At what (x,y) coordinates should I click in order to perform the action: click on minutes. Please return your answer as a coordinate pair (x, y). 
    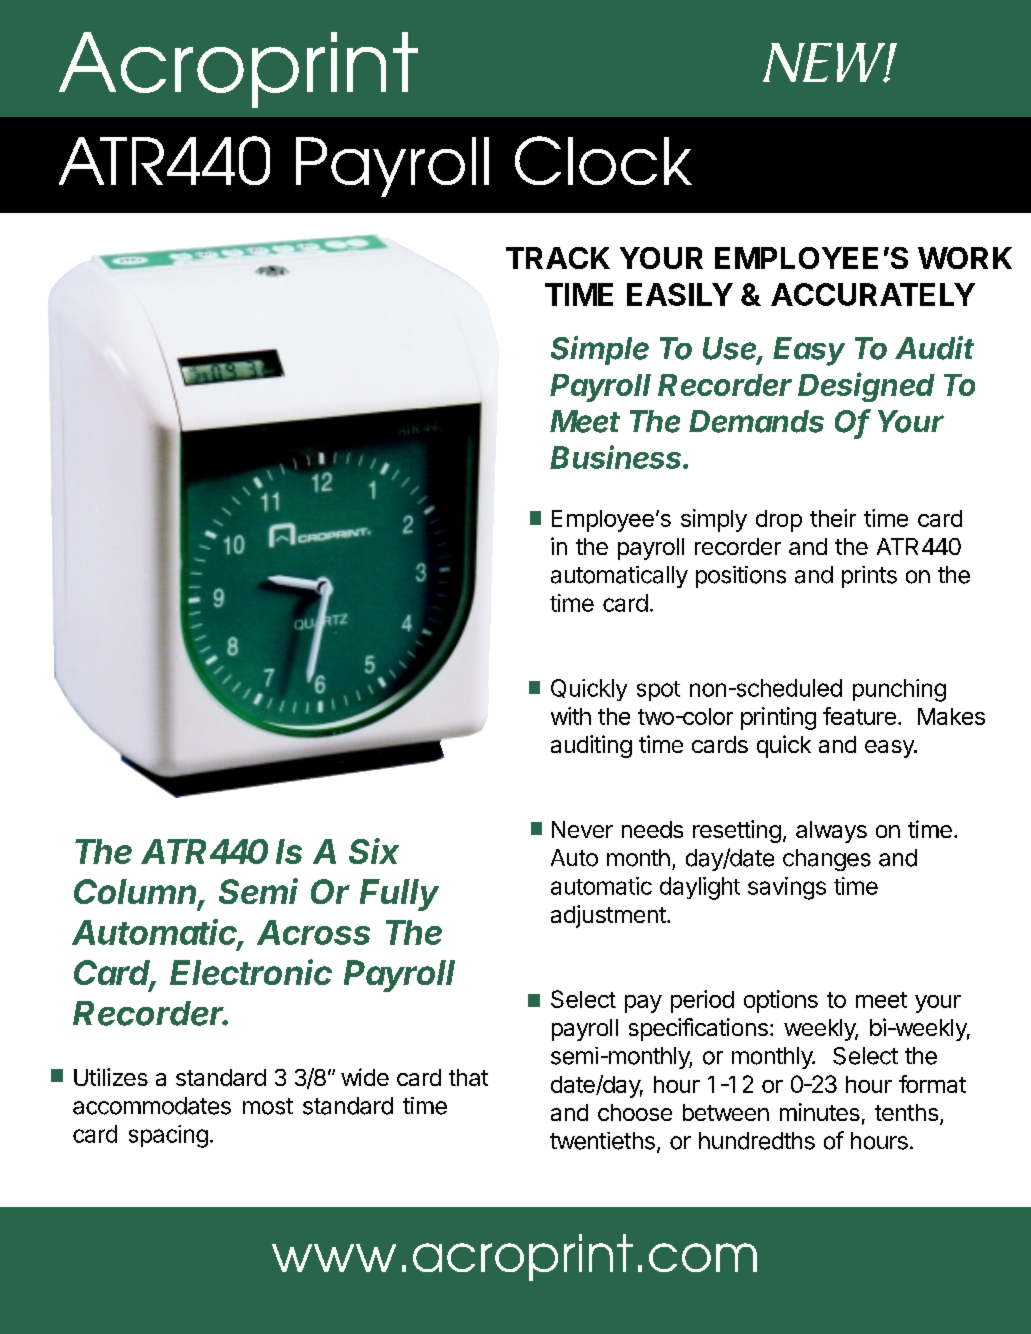
    Looking at the image, I should click on (820, 1112).
